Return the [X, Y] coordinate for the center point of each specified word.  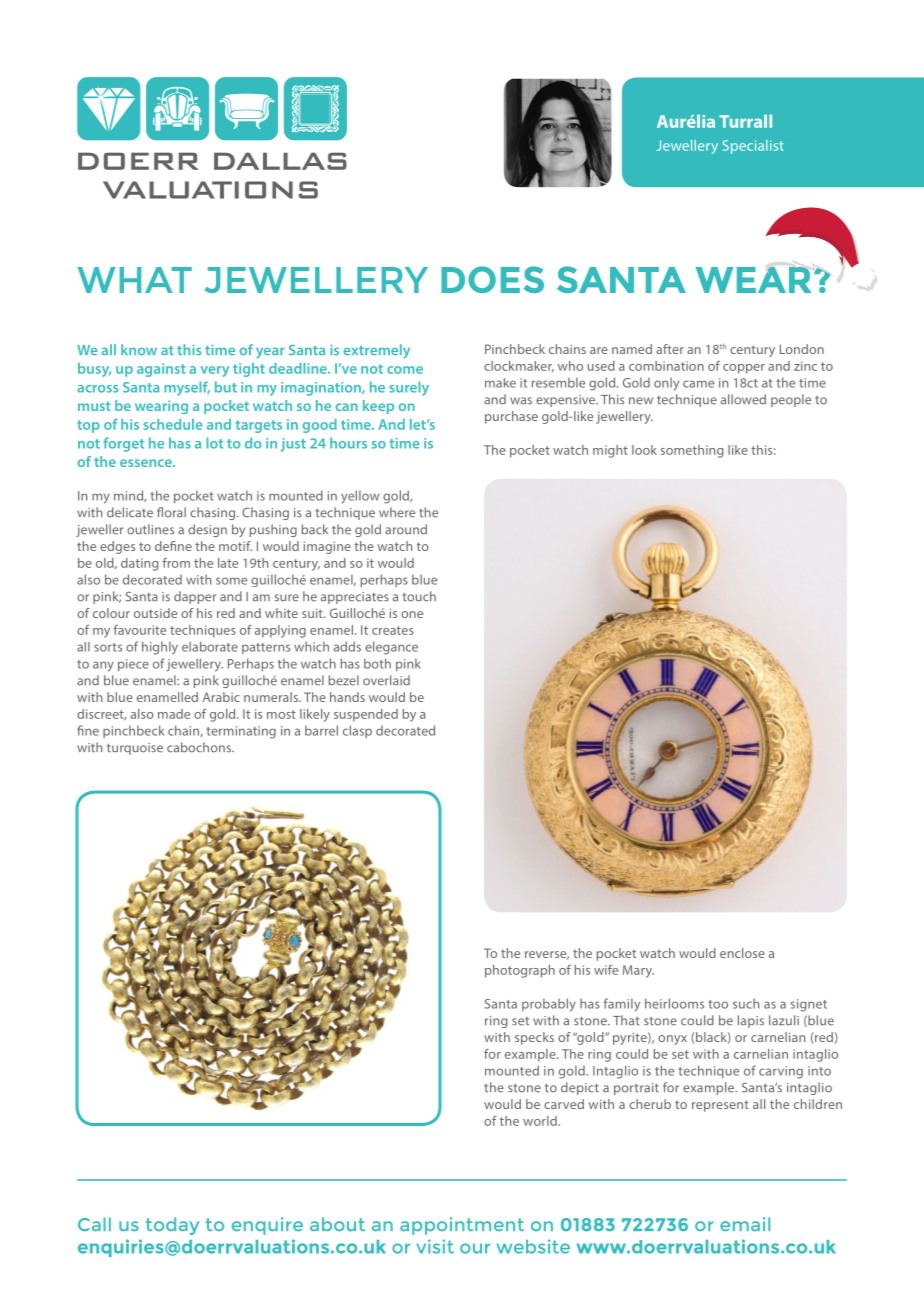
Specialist [753, 147]
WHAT [135, 280]
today [172, 1226]
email [745, 1224]
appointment [462, 1226]
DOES [492, 279]
